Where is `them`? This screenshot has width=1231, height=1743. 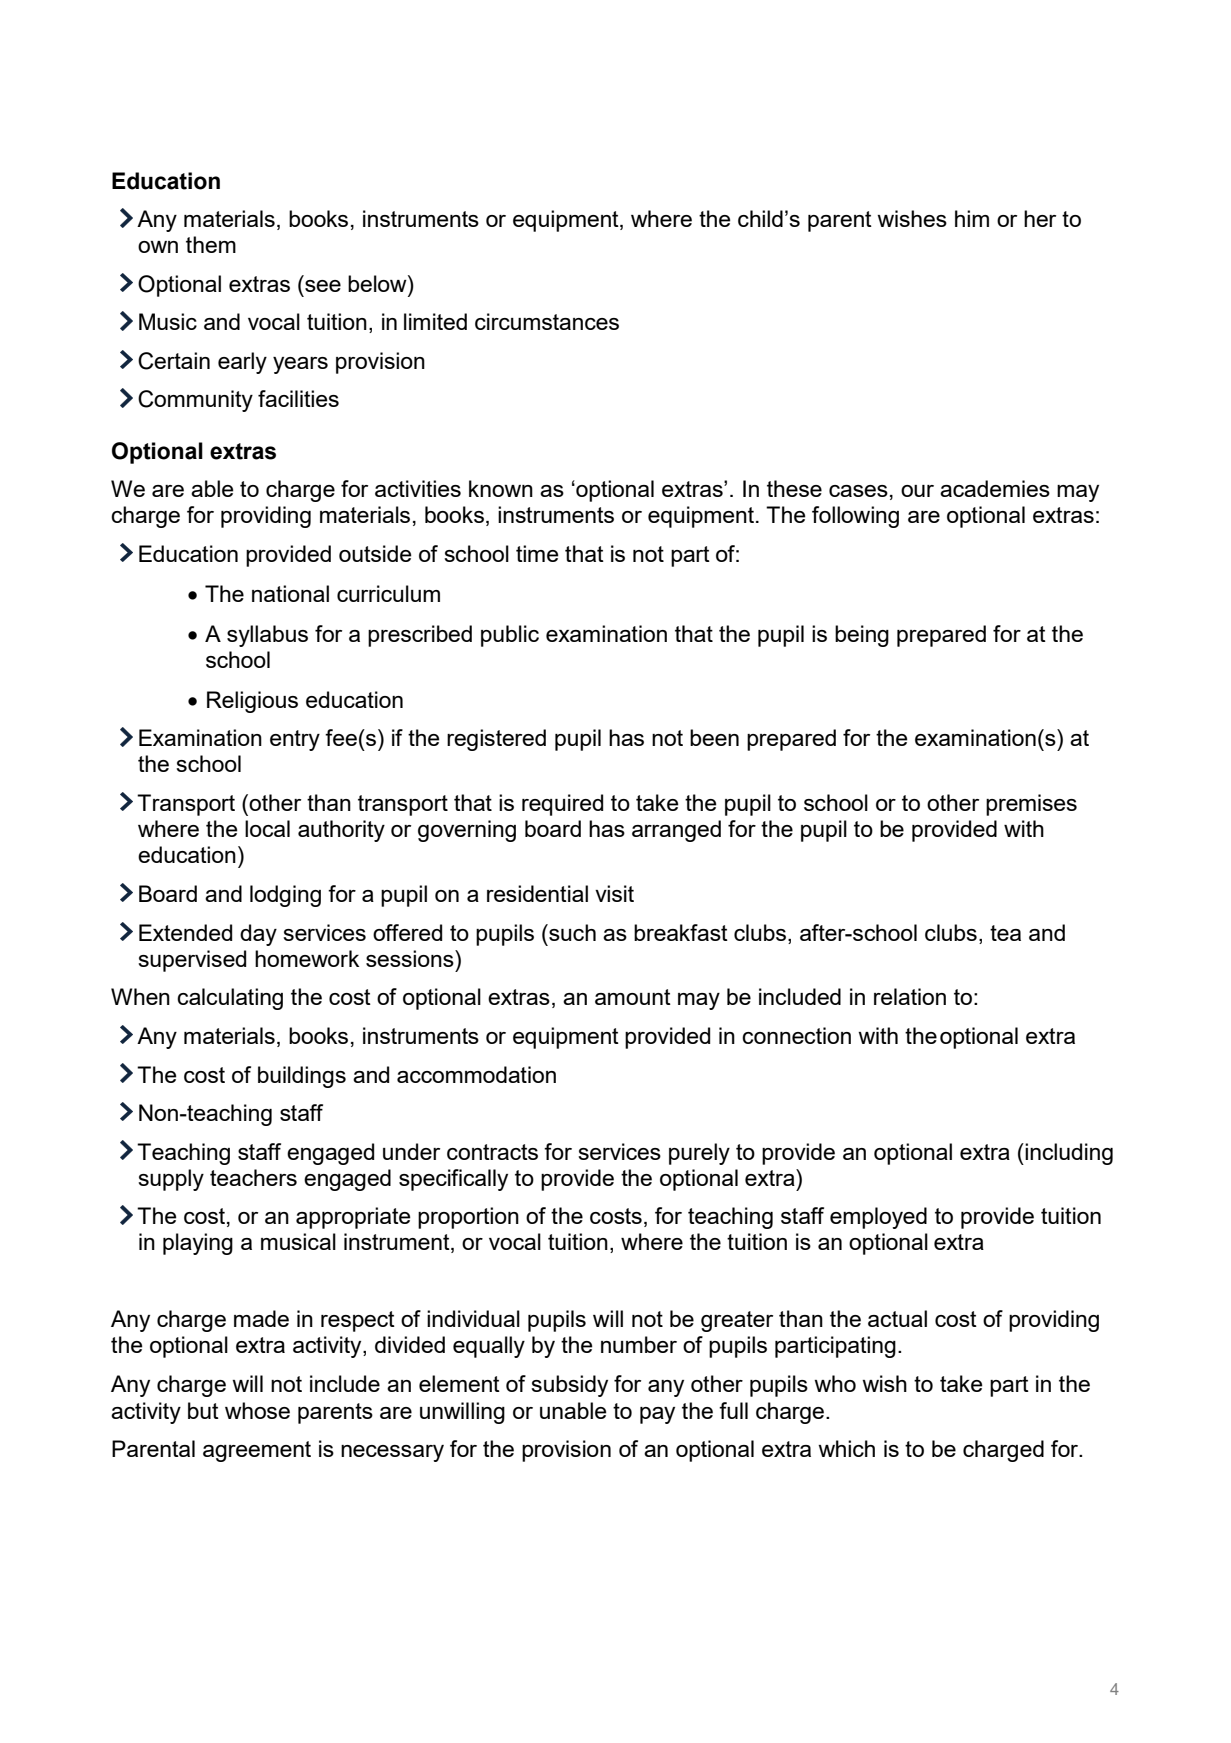
them is located at coordinates (211, 244).
